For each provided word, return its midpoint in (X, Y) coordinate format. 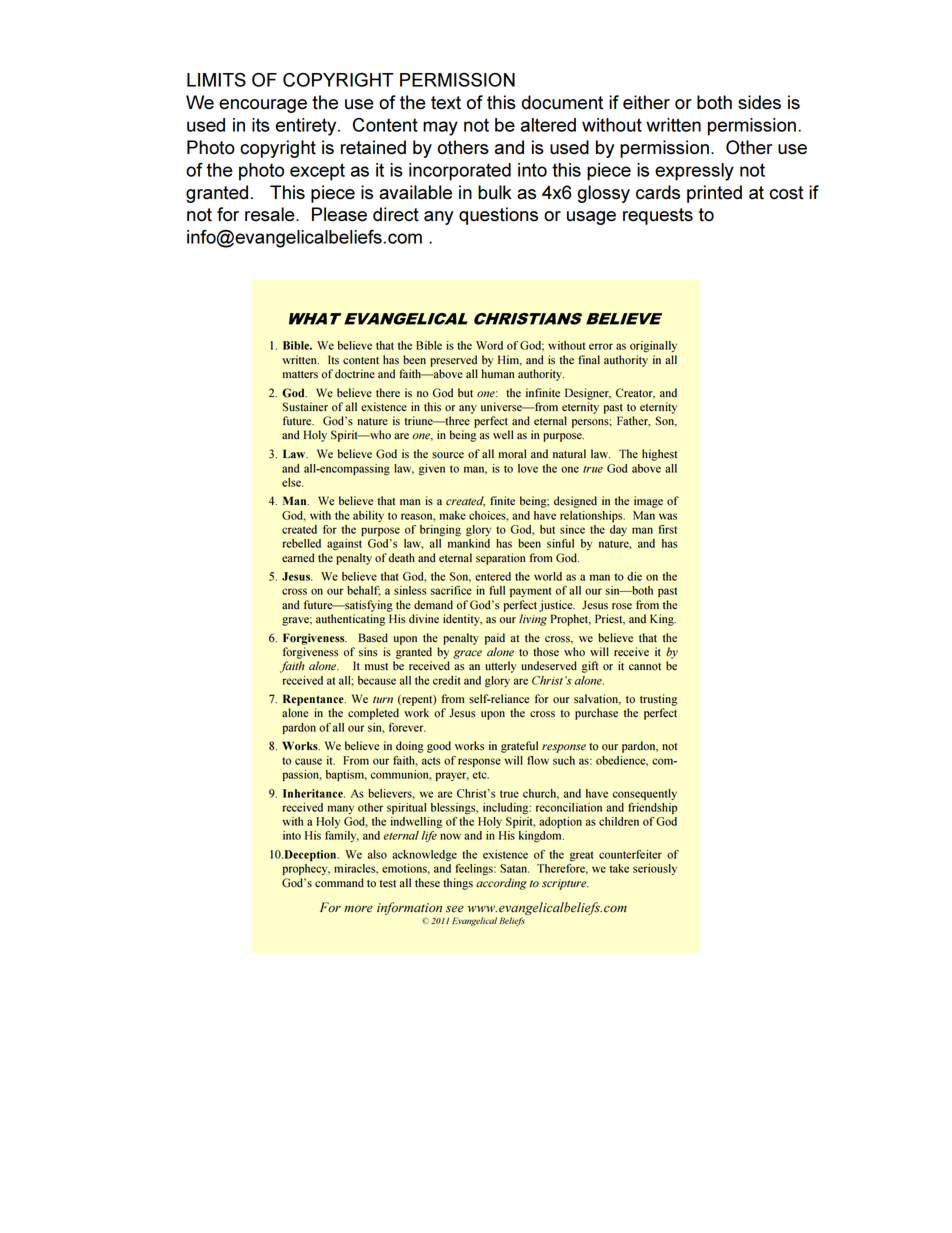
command (339, 883)
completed (373, 714)
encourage (263, 106)
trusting (658, 700)
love (528, 468)
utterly (501, 667)
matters (300, 375)
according (501, 884)
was (668, 516)
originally (653, 346)
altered (548, 125)
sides (759, 102)
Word (489, 345)
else (292, 482)
